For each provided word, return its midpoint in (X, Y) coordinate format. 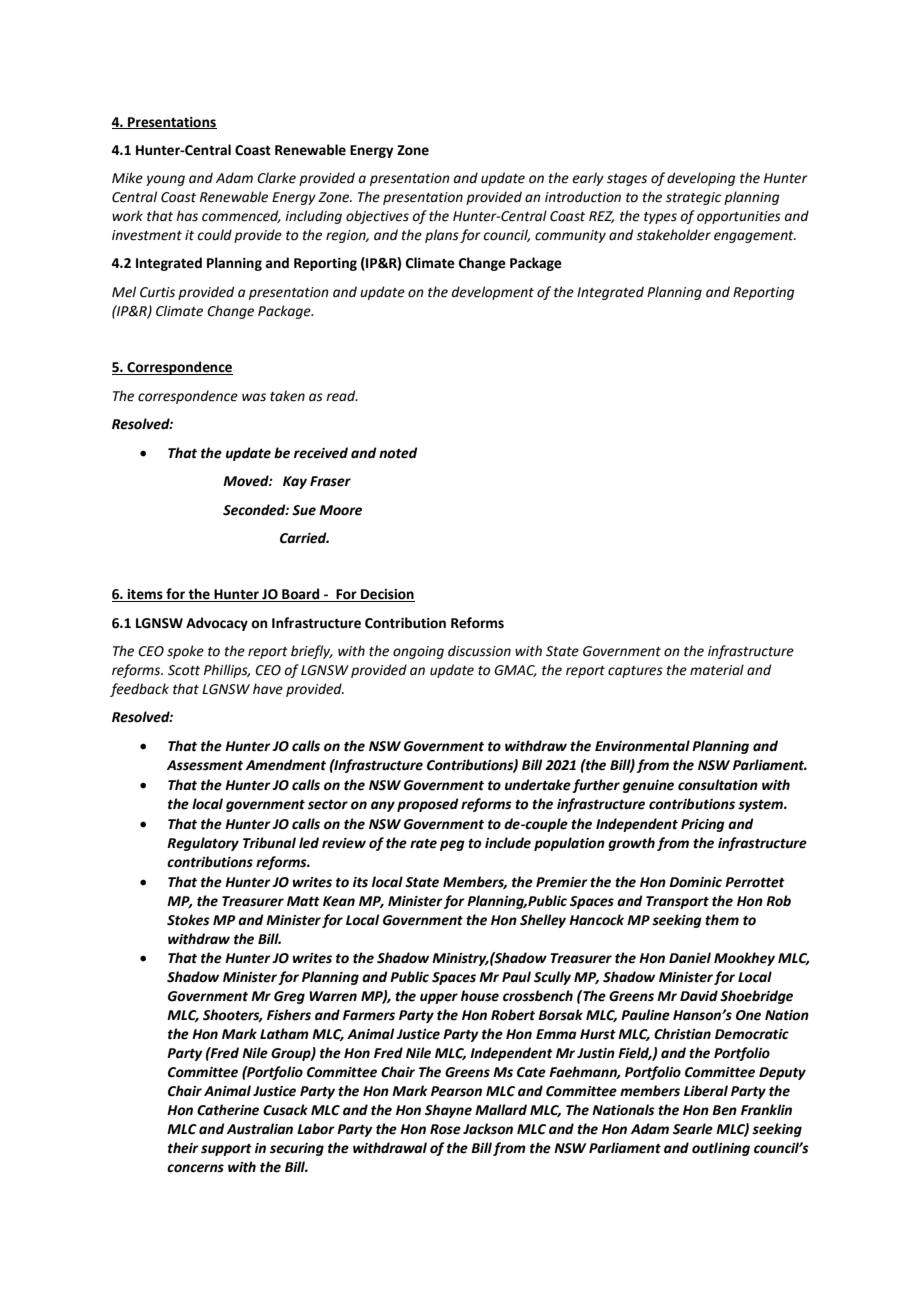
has (187, 216)
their (183, 1148)
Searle (693, 1129)
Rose (445, 1129)
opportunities (739, 217)
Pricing (703, 825)
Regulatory (203, 844)
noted (398, 453)
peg (452, 845)
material (717, 670)
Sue (304, 510)
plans (442, 236)
